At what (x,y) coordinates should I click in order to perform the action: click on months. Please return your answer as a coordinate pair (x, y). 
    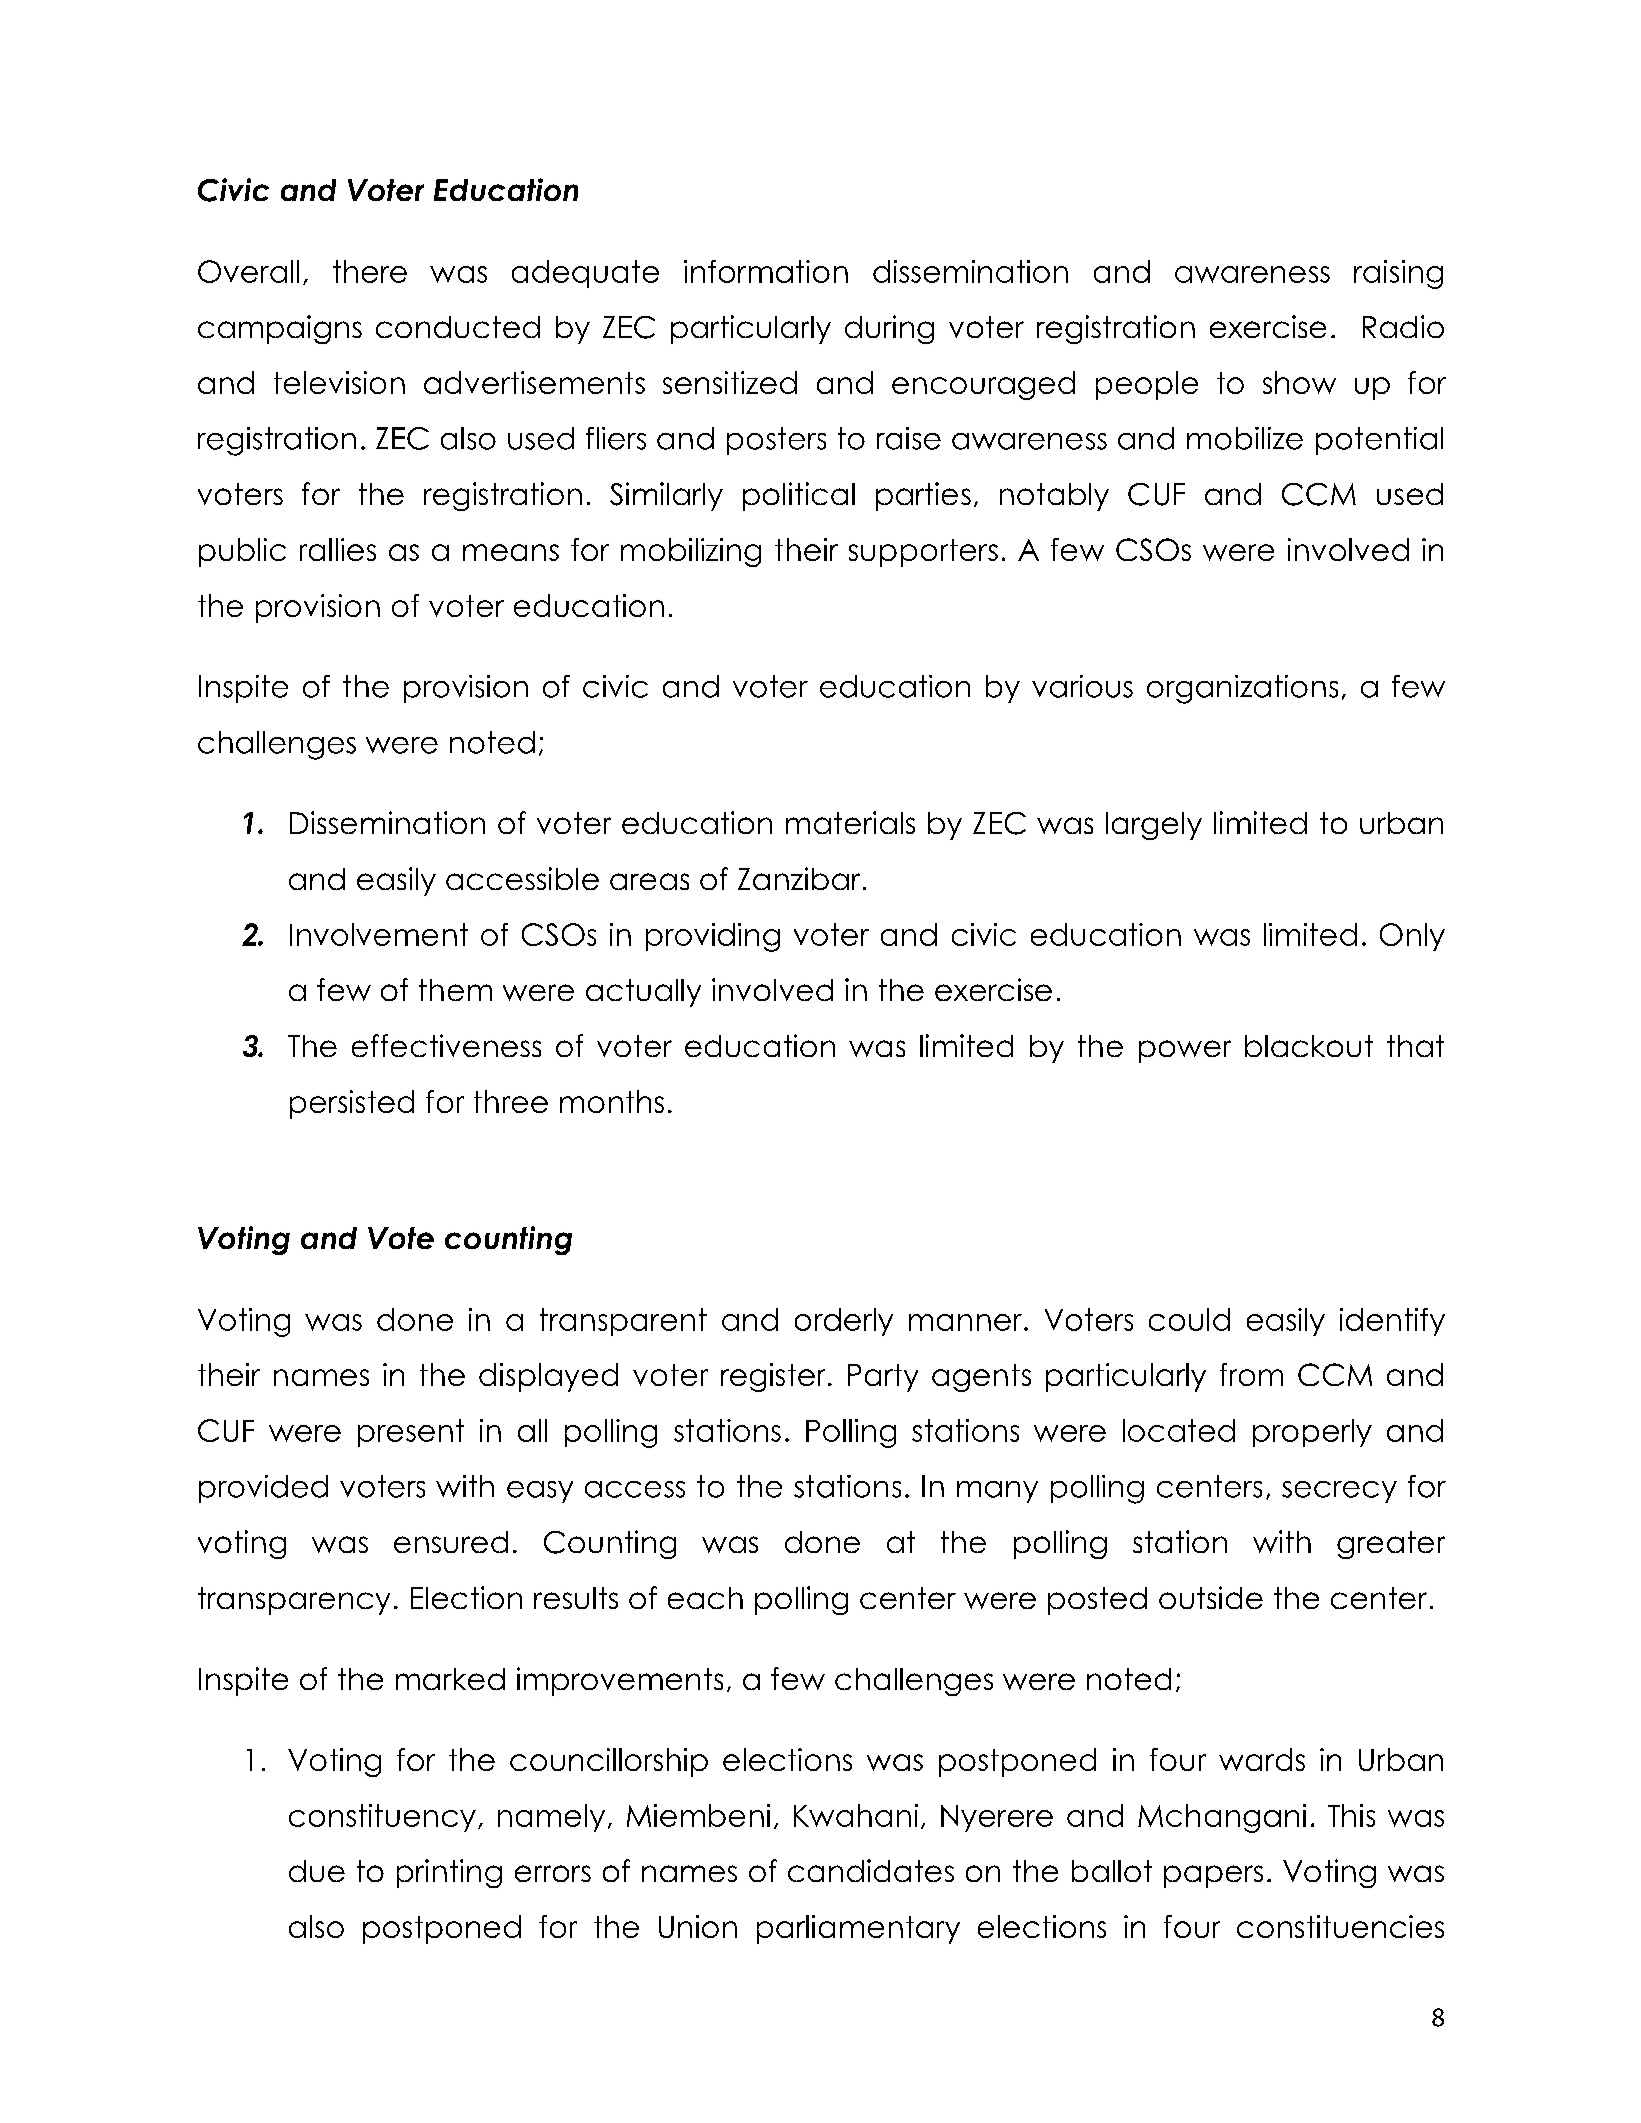
    Looking at the image, I should click on (612, 1101).
